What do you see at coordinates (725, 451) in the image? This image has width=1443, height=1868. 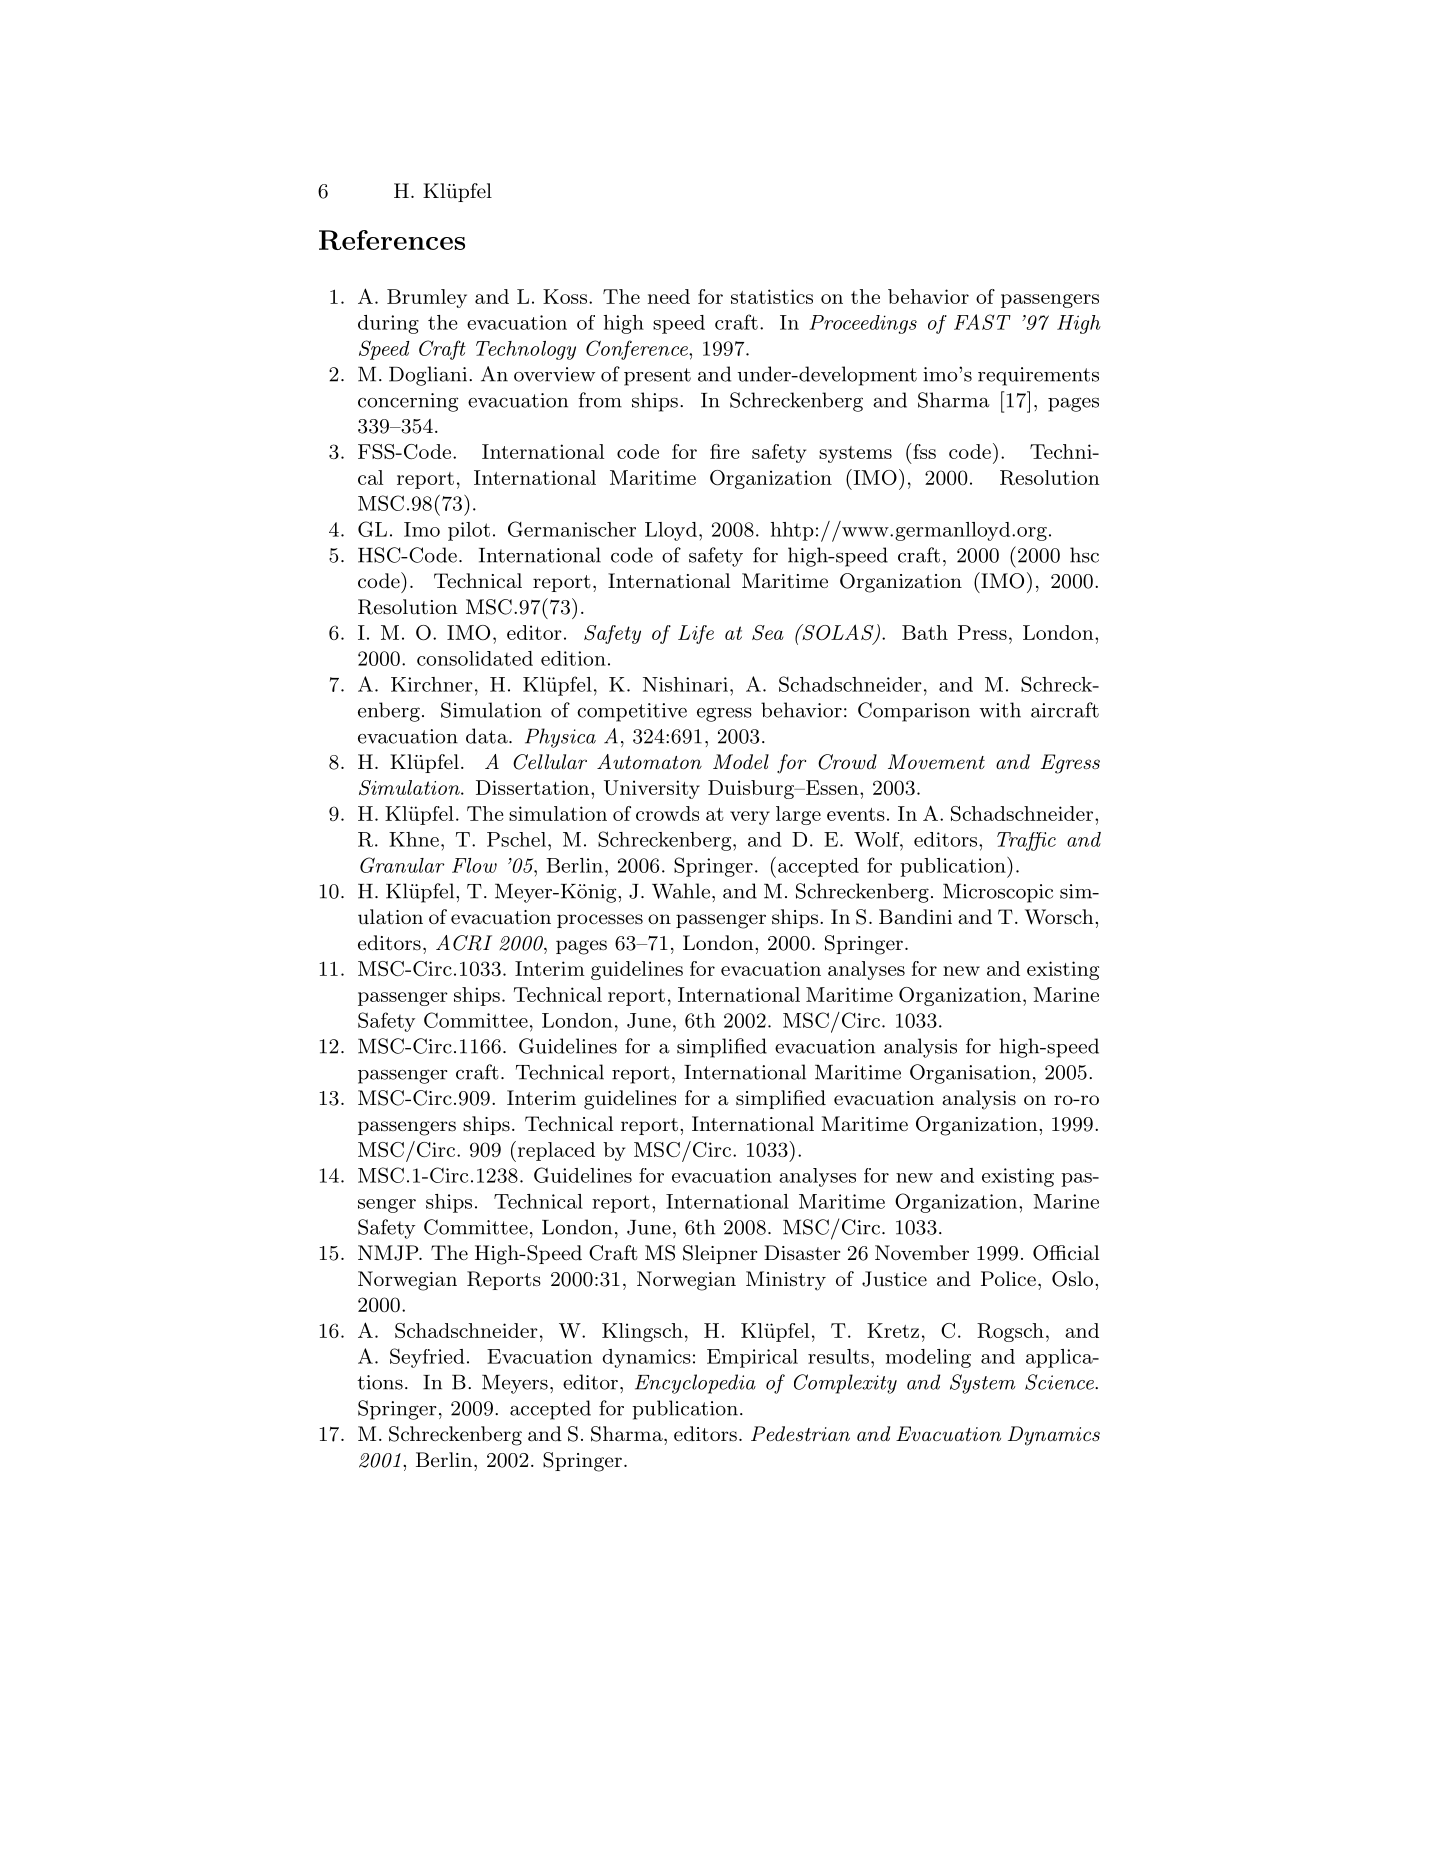 I see `fire` at bounding box center [725, 451].
